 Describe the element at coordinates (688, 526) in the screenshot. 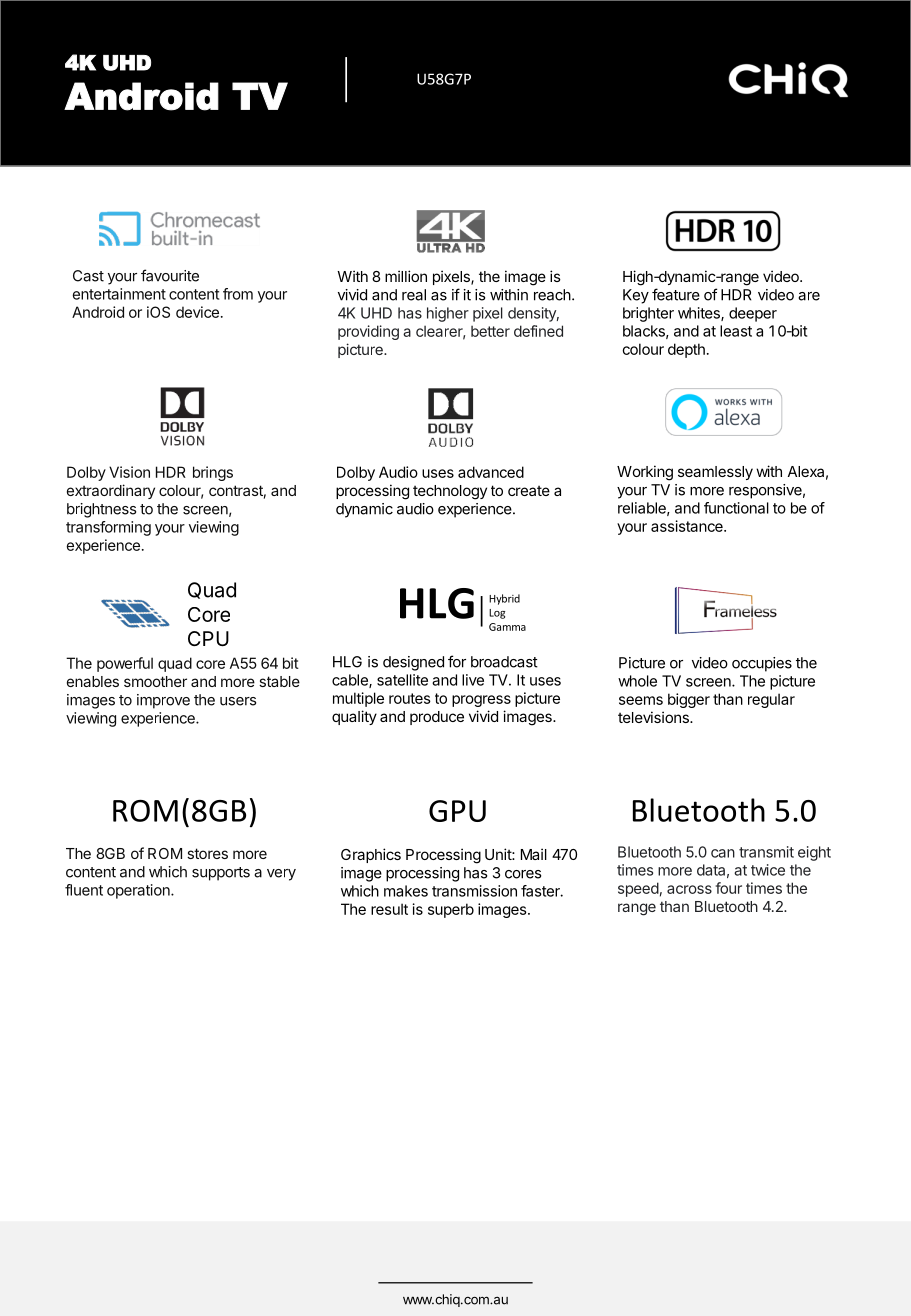

I see `assistance` at that location.
